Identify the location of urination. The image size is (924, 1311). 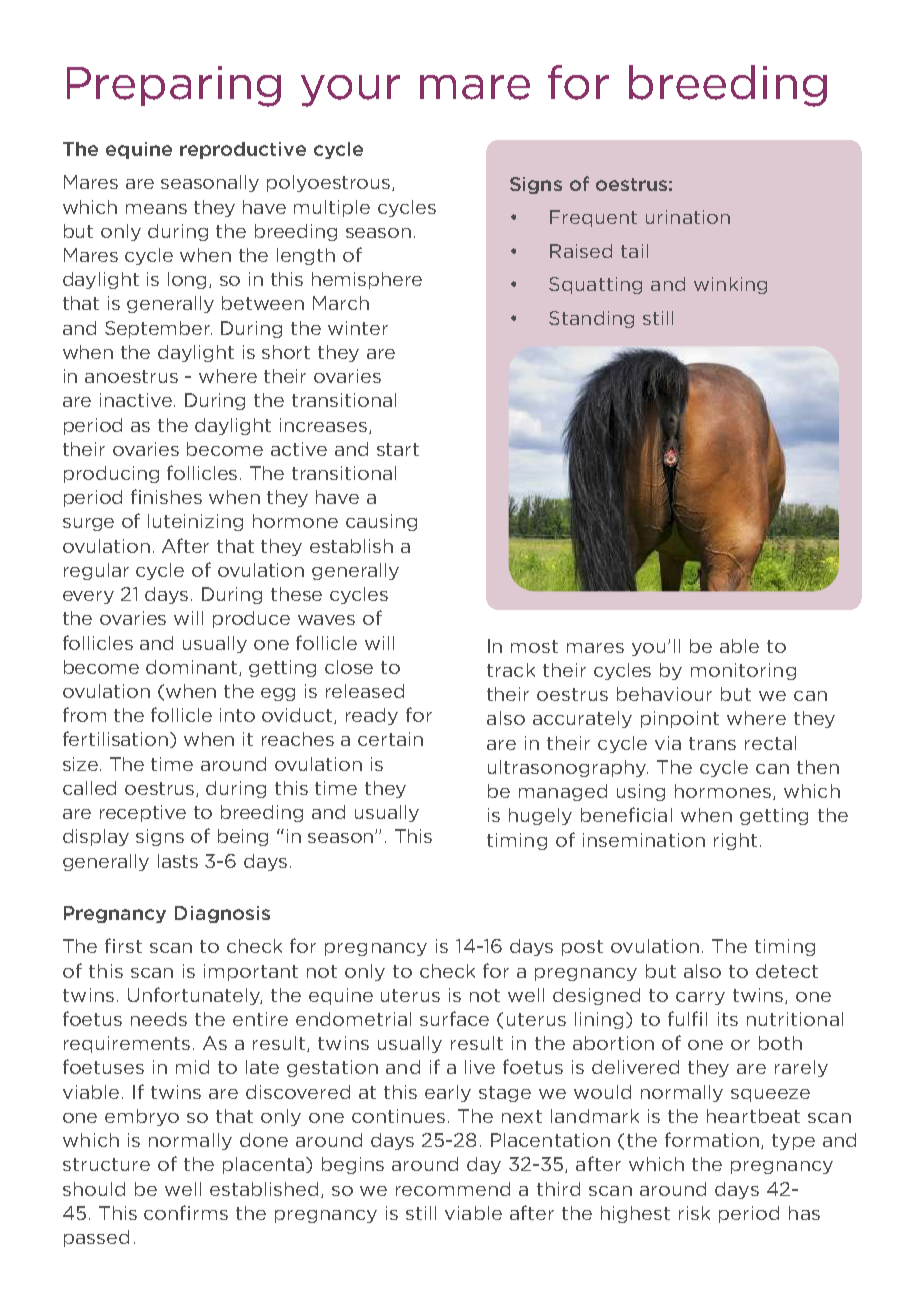
(688, 217).
